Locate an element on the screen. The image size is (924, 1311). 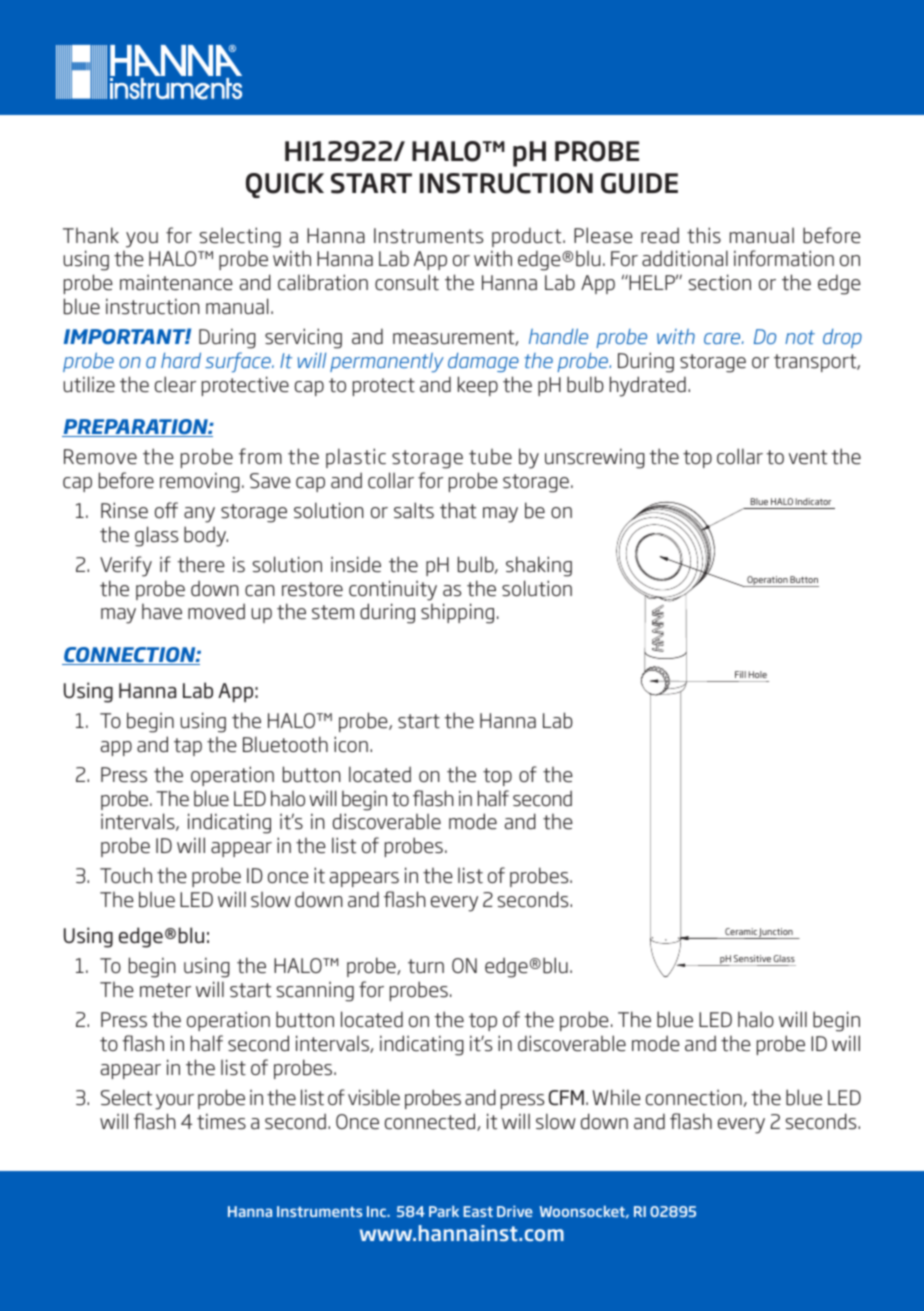
Thank is located at coordinates (91, 235).
